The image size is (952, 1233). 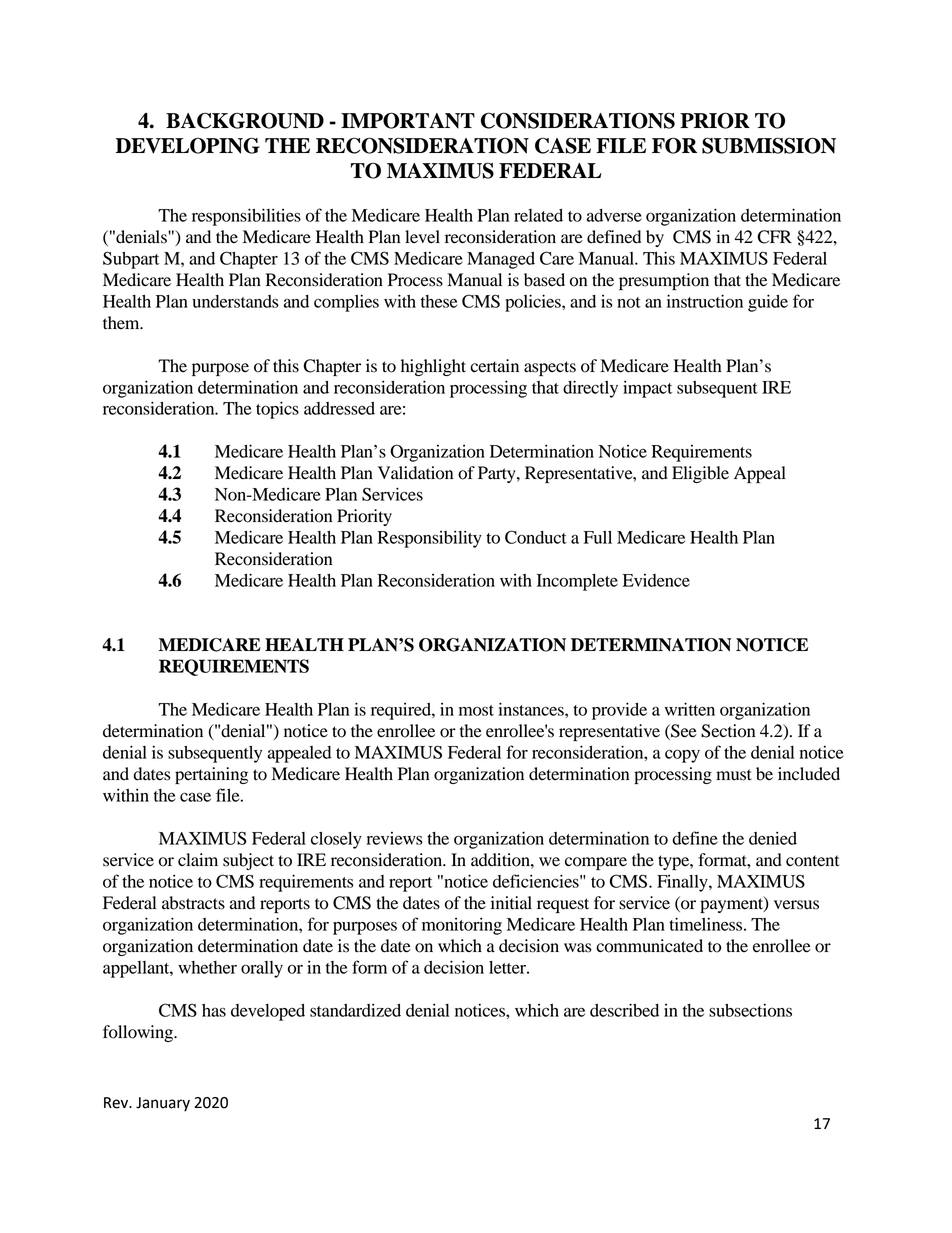 What do you see at coordinates (769, 145) in the page?
I see `SUBMISSION` at bounding box center [769, 145].
